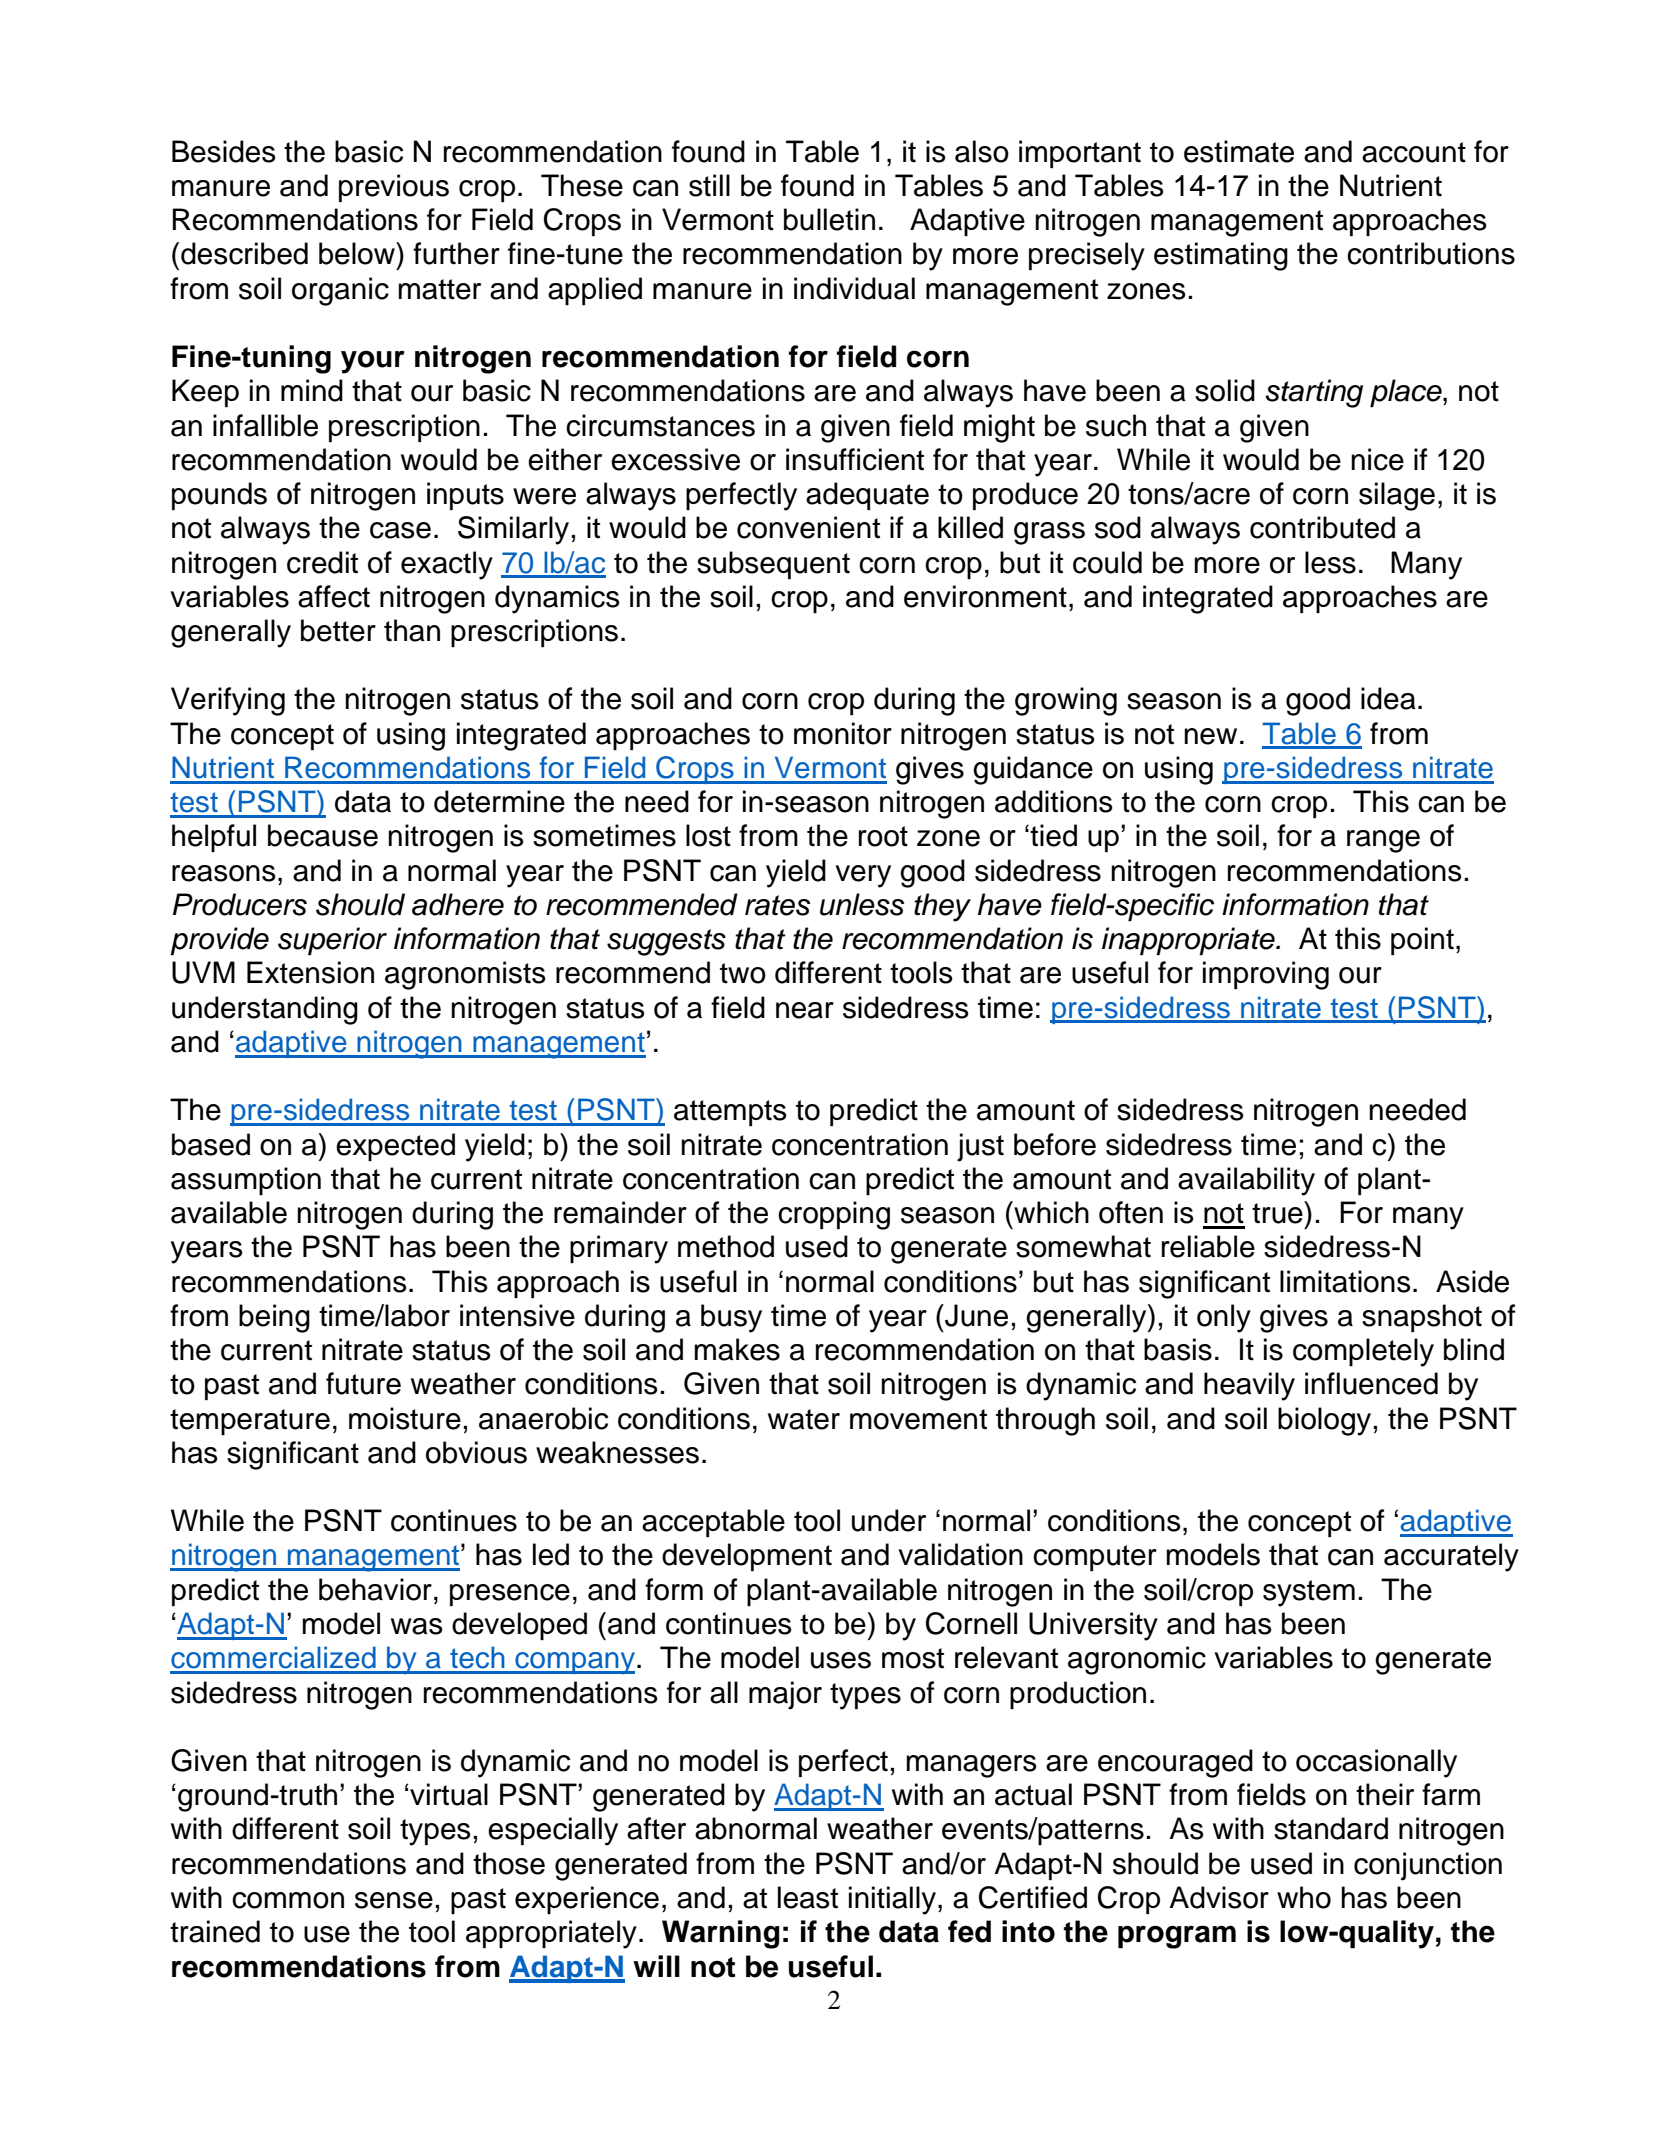  Describe the element at coordinates (805, 1010) in the page. I see `near` at that location.
